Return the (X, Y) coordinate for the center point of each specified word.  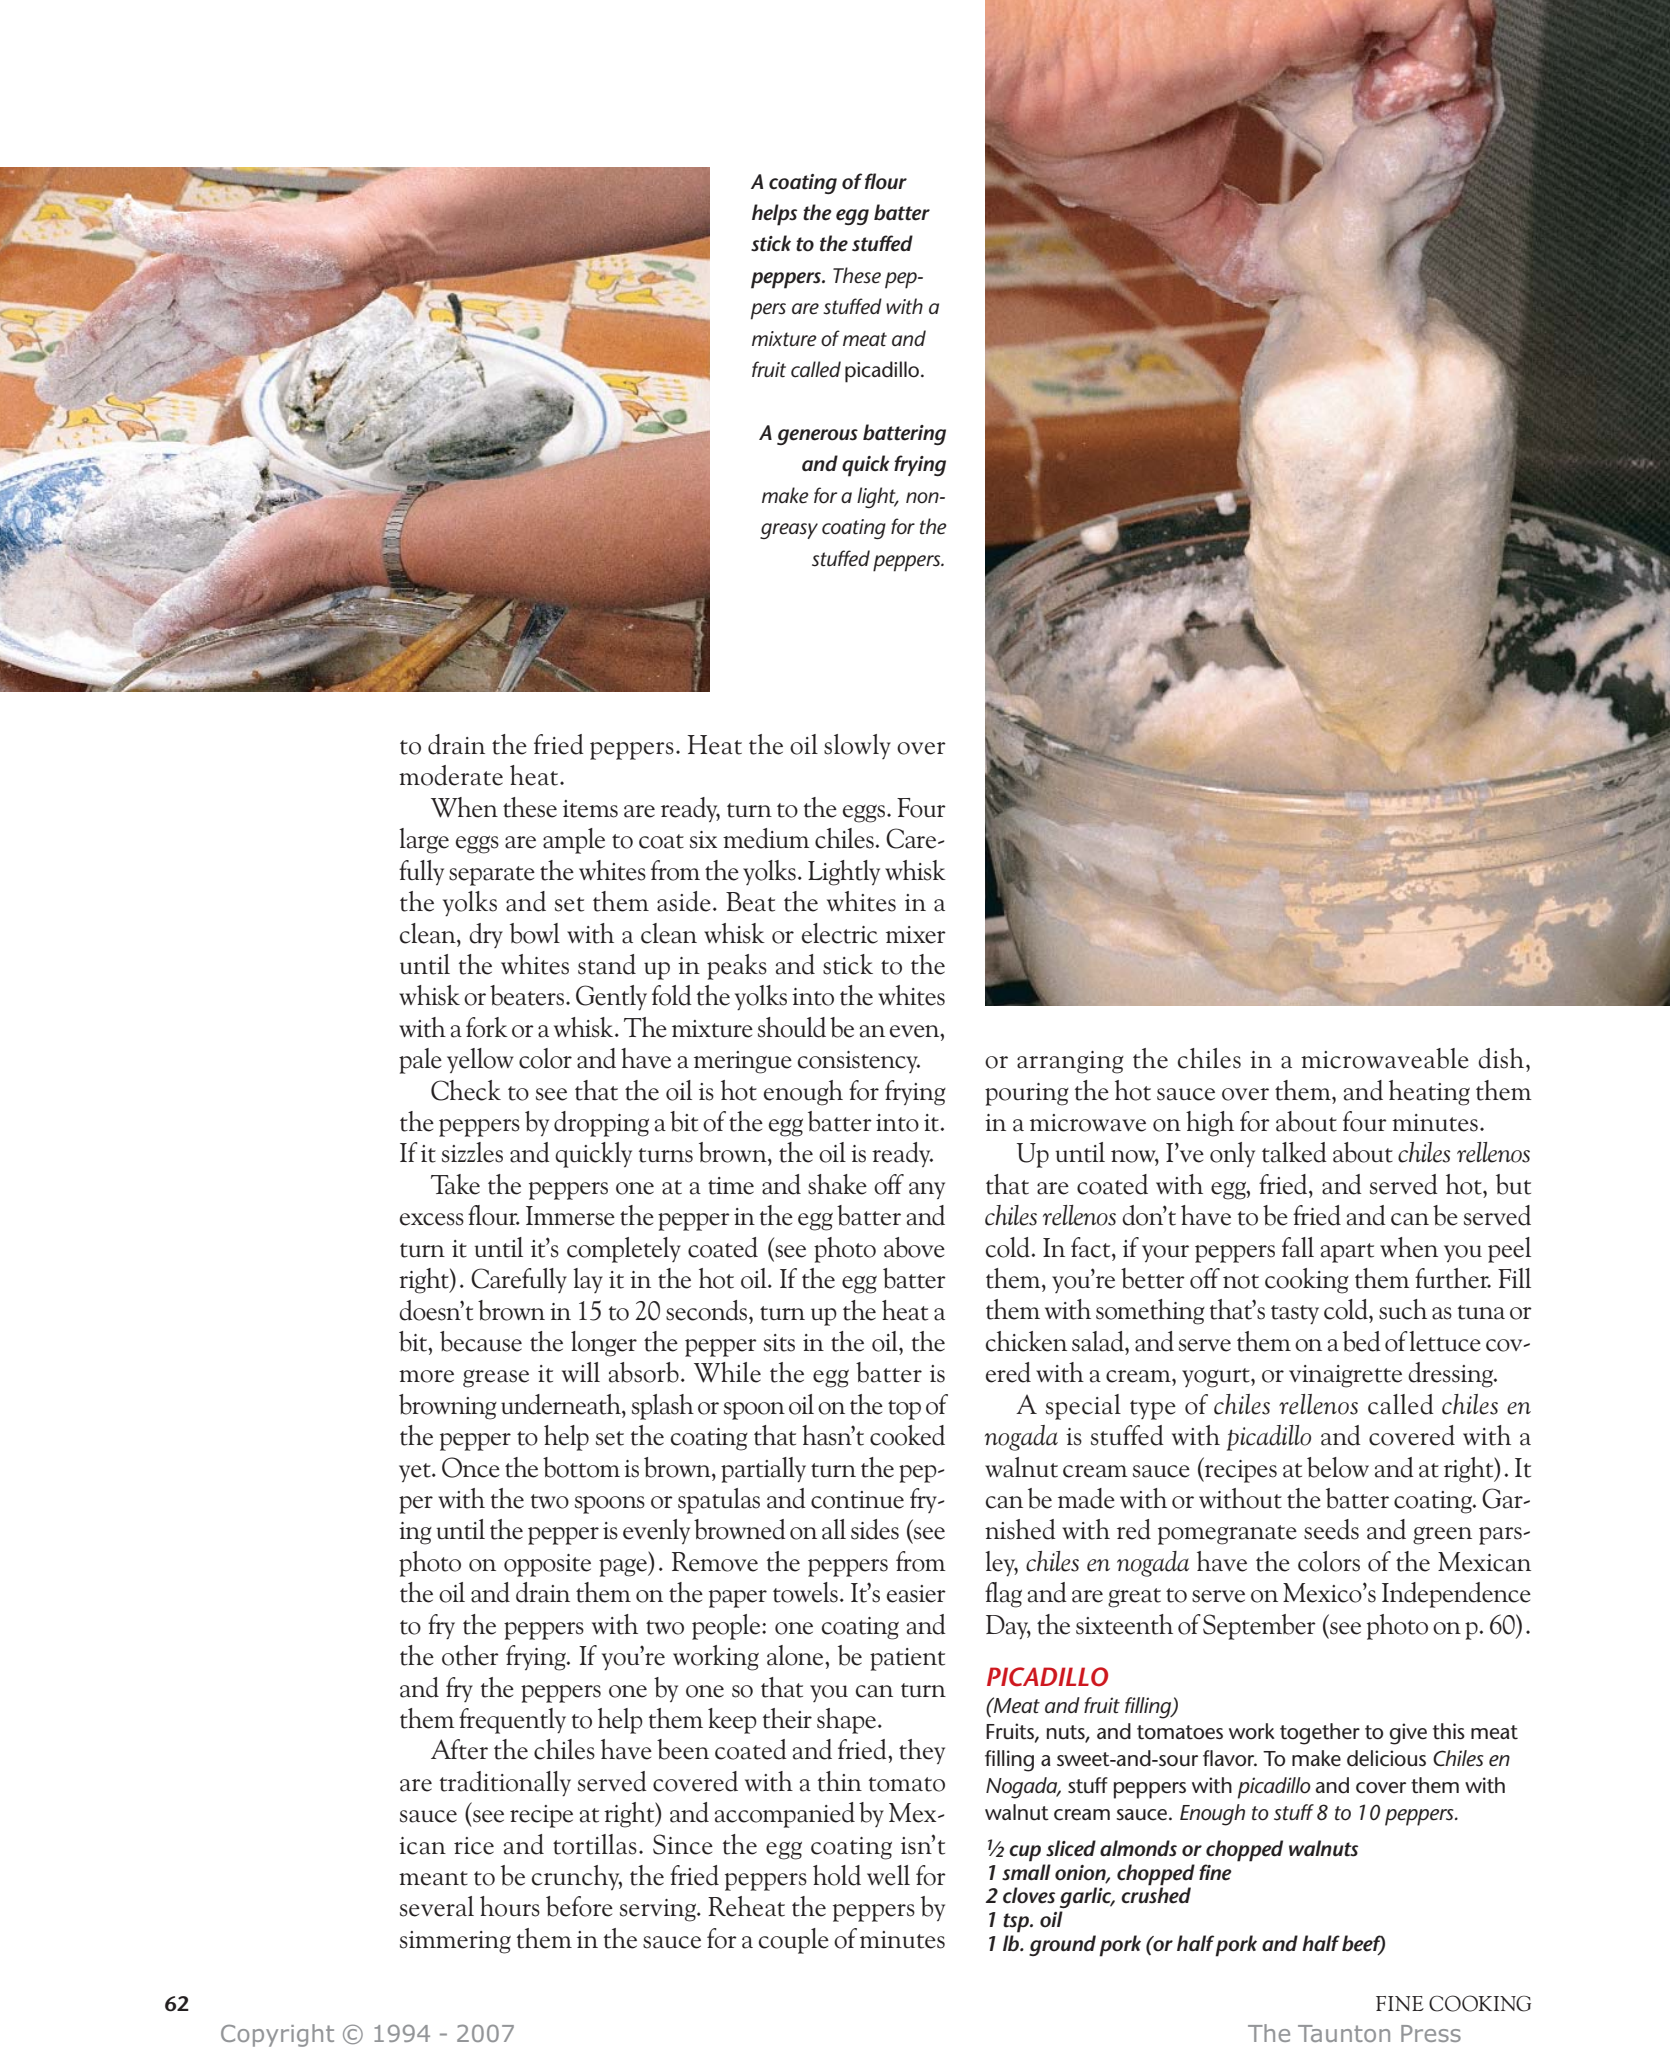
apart (1347, 1253)
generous (817, 437)
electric (840, 933)
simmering (455, 1942)
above (914, 1247)
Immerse (570, 1216)
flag (1003, 1595)
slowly (857, 746)
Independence (1456, 1595)
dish (1502, 1058)
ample (574, 841)
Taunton (1344, 2033)
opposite (547, 1565)
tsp (1017, 1923)
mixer (916, 935)
